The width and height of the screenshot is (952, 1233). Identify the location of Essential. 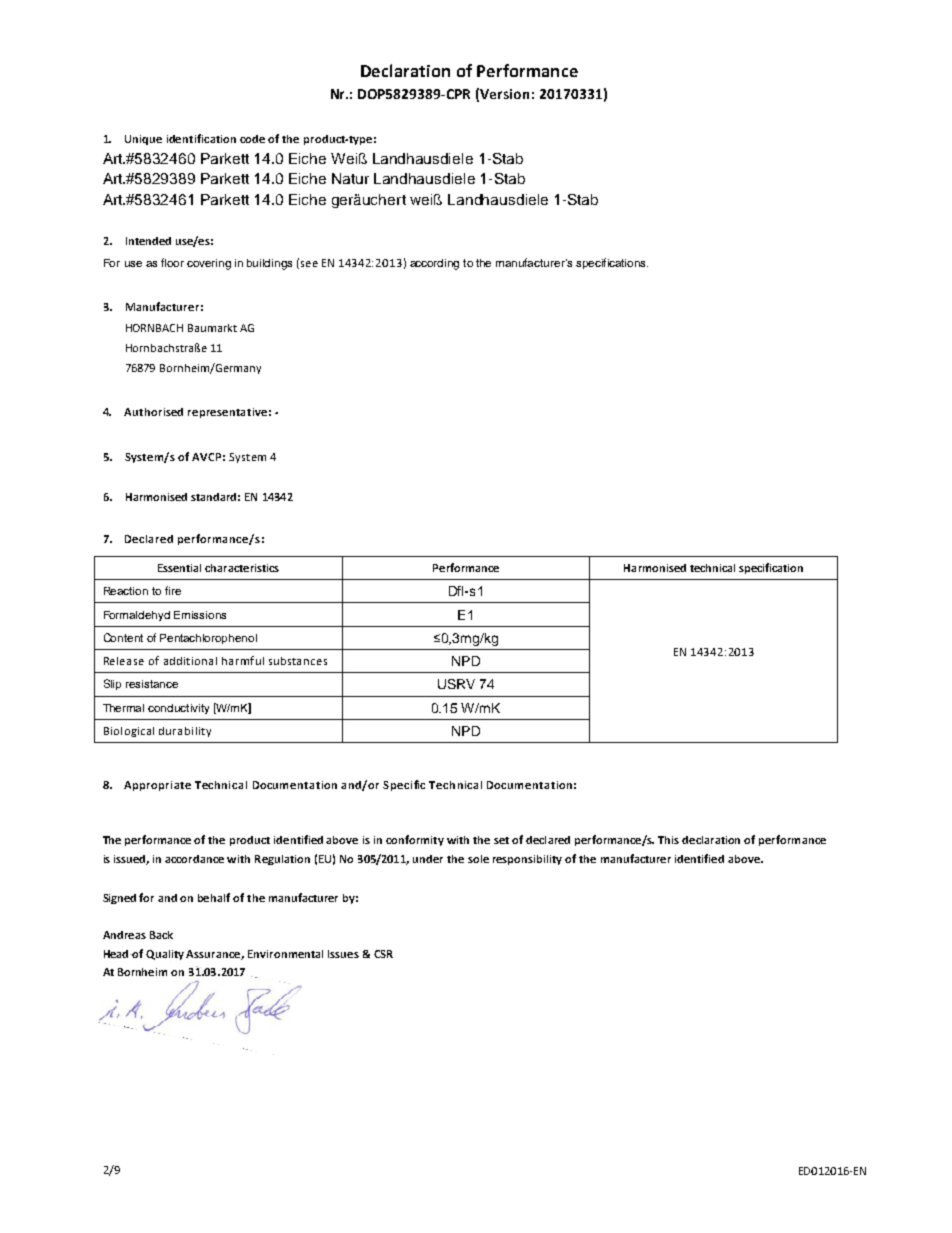
(179, 568).
